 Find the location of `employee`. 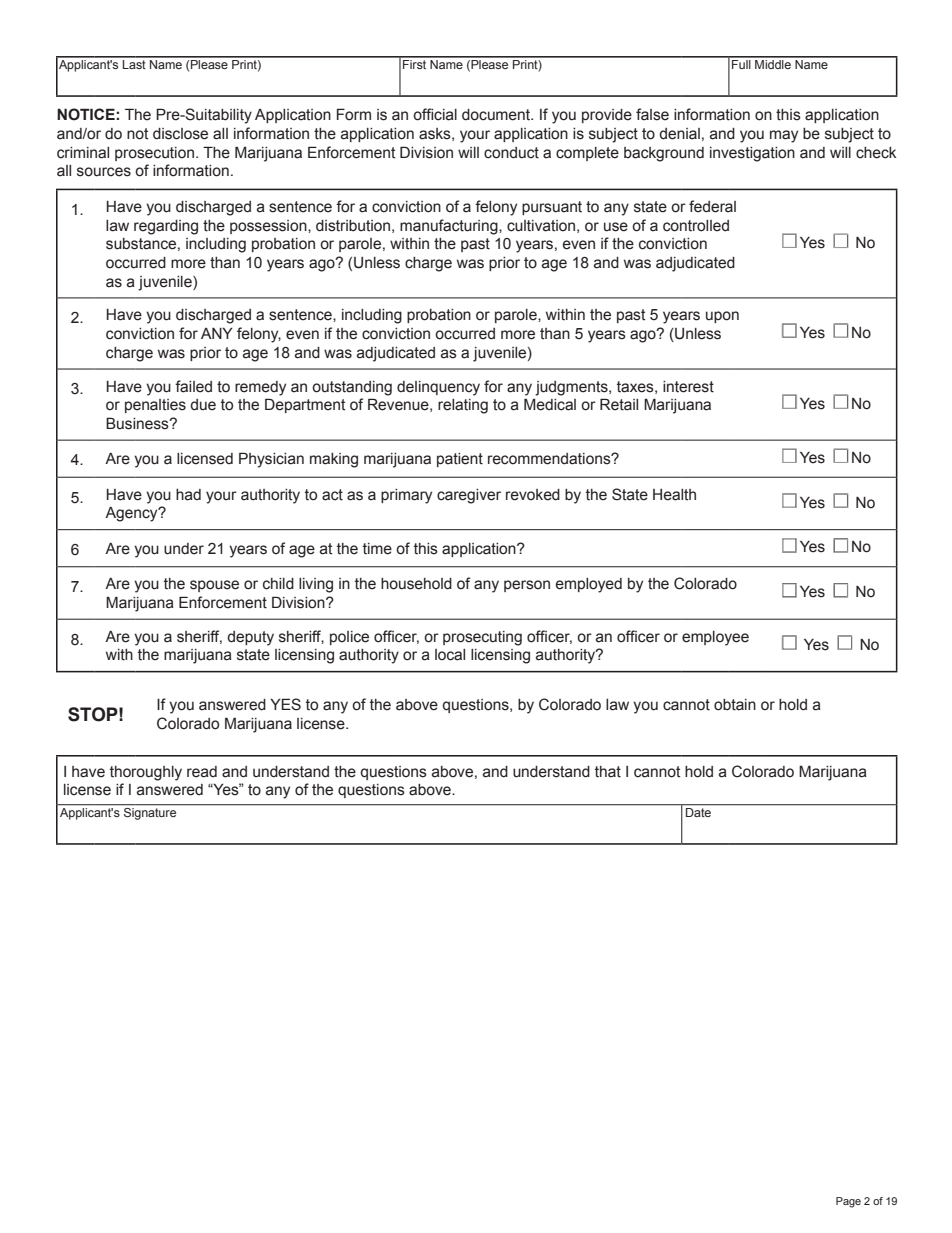

employee is located at coordinates (715, 638).
